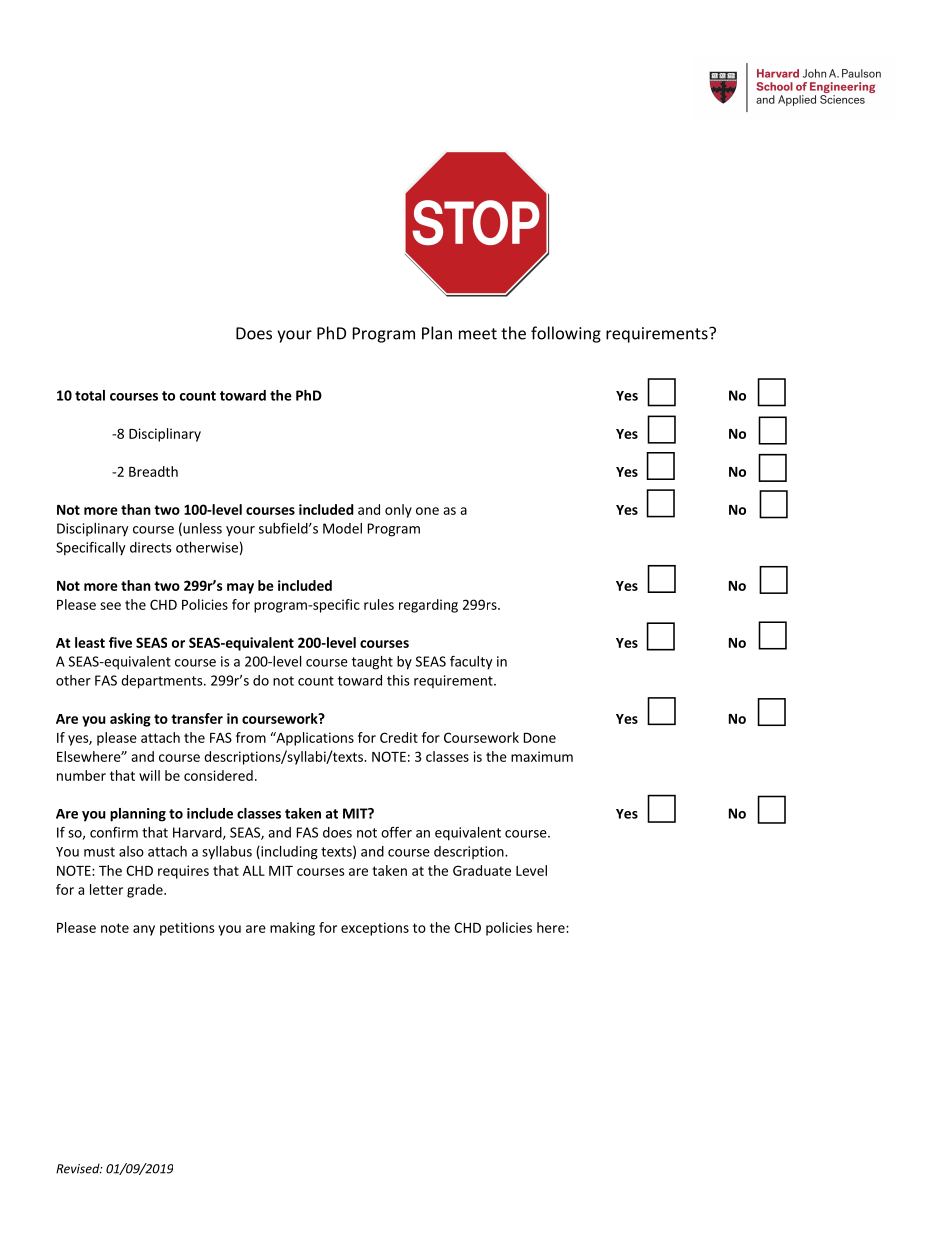 The image size is (952, 1233). I want to click on five, so click(120, 642).
